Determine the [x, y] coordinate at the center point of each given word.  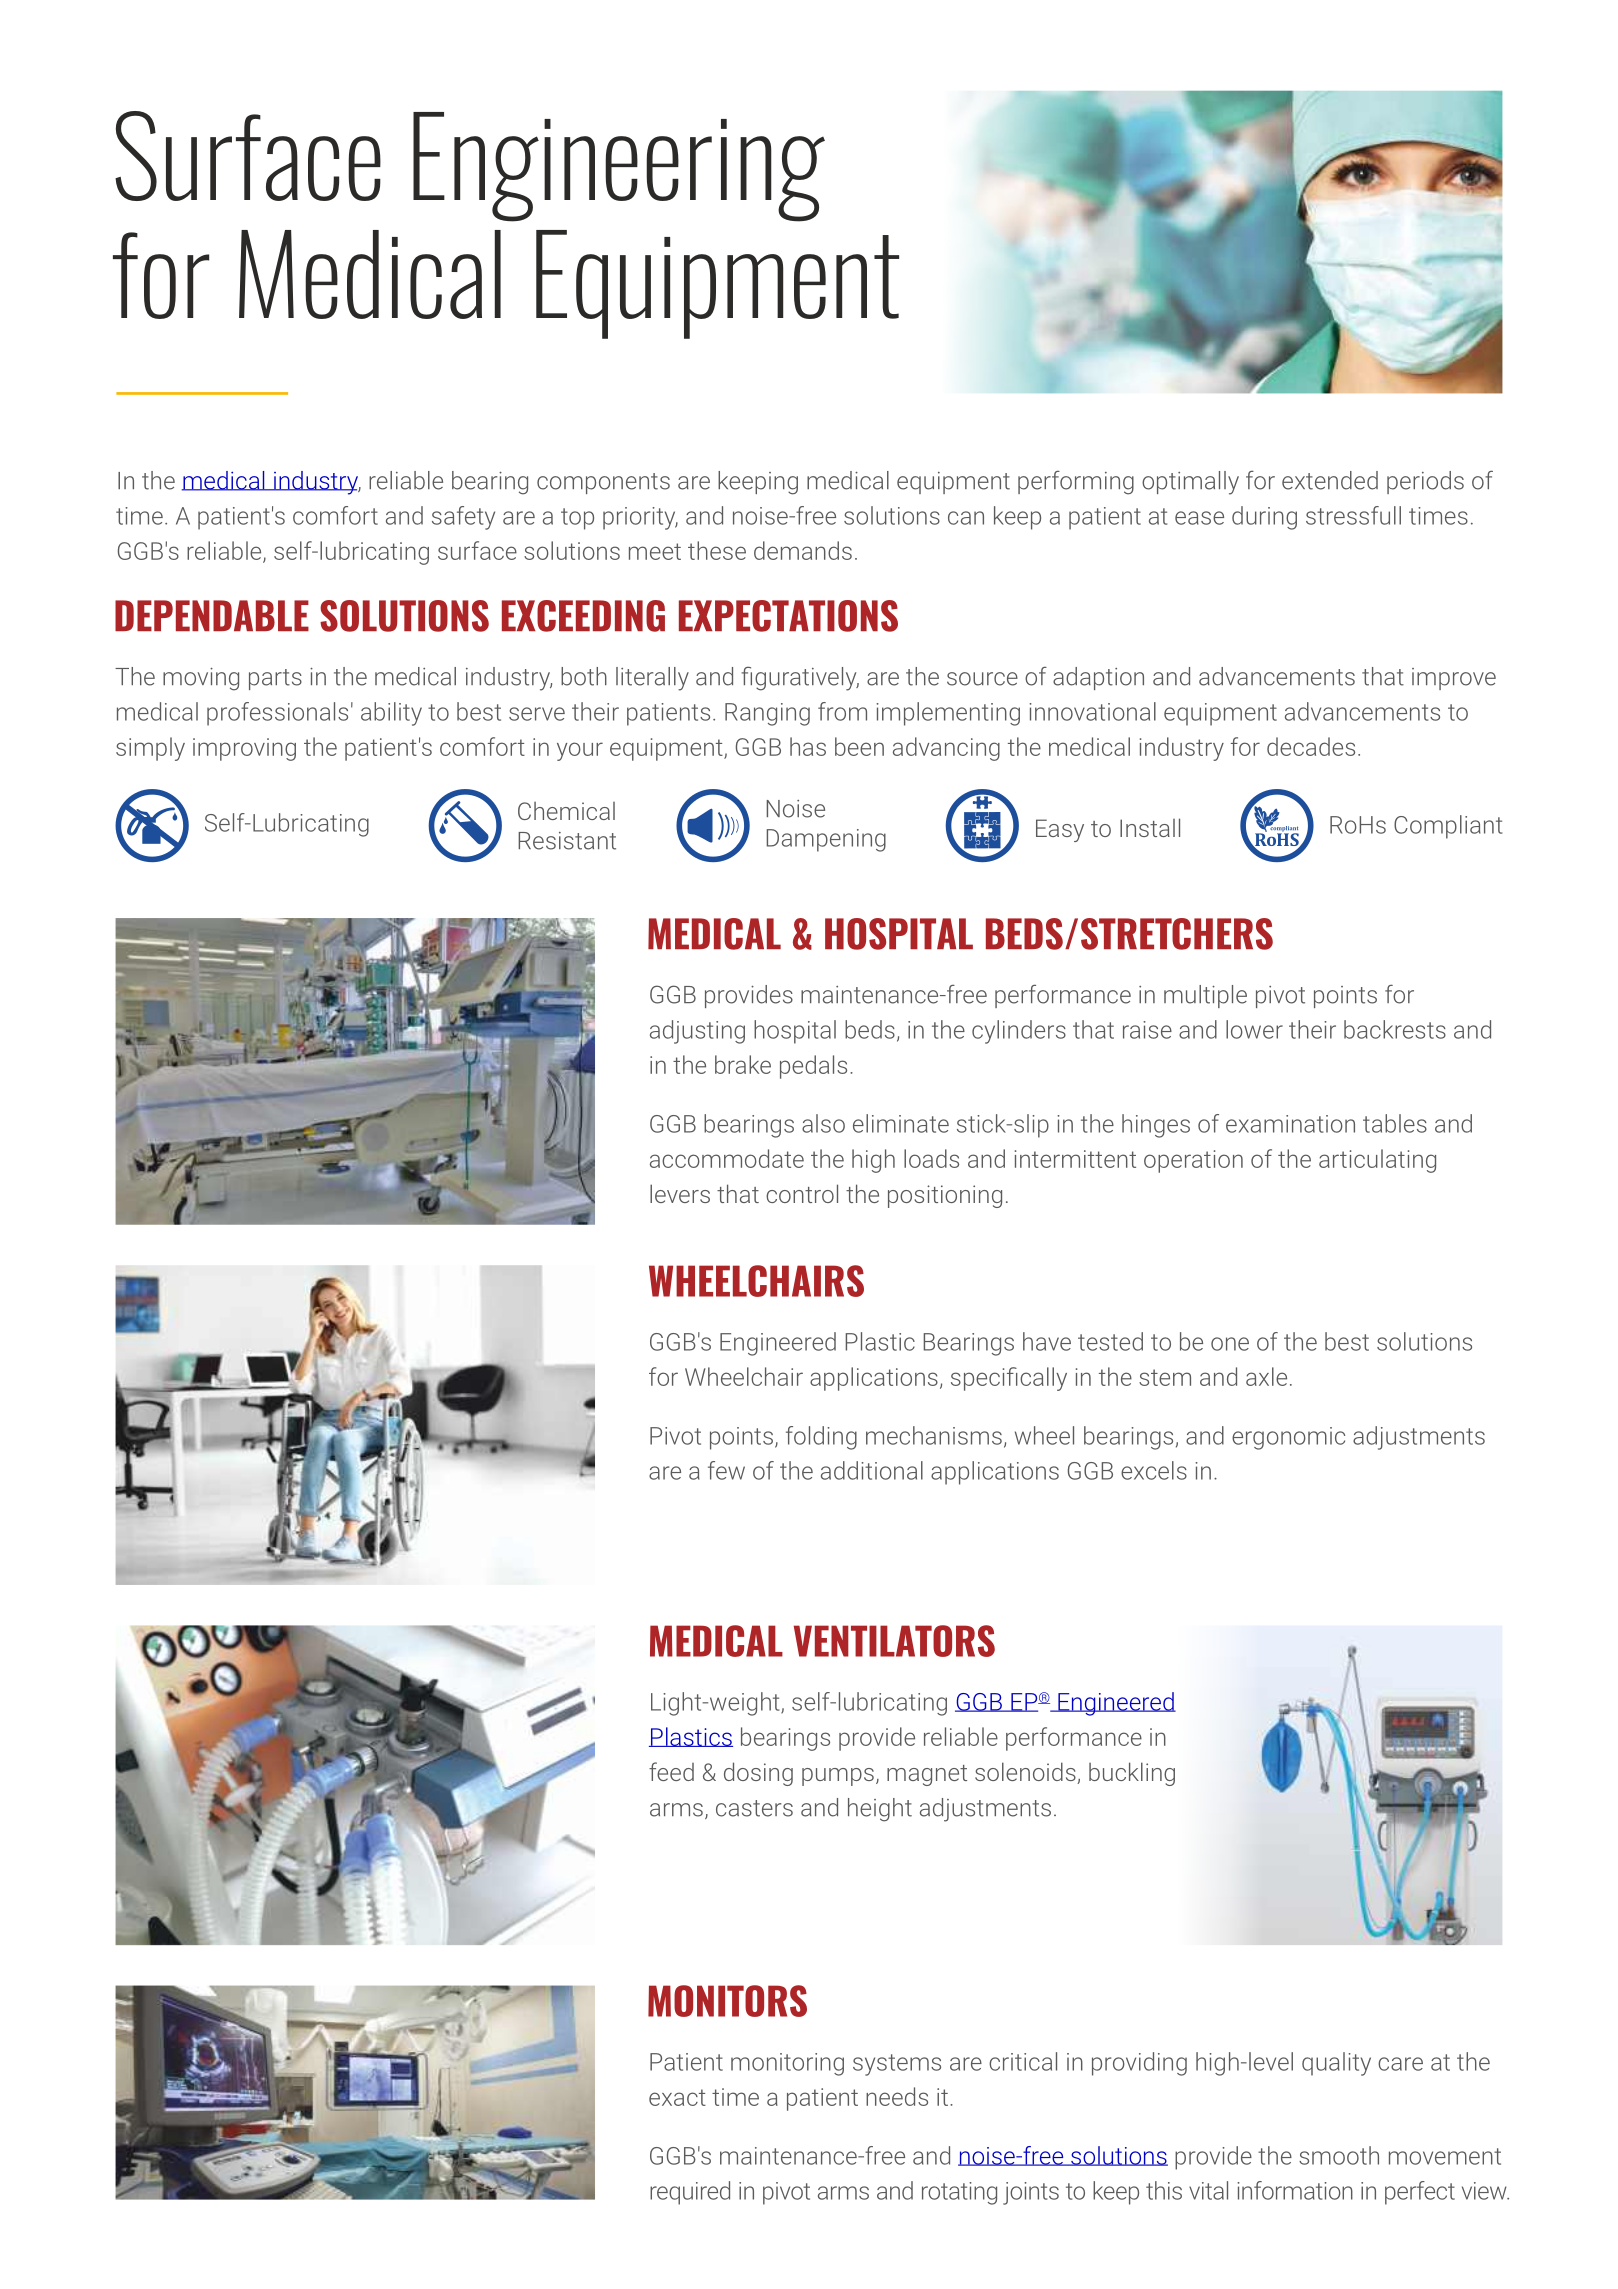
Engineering [619, 167]
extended [1330, 480]
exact [677, 2097]
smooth [1339, 2155]
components [603, 483]
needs [897, 2096]
